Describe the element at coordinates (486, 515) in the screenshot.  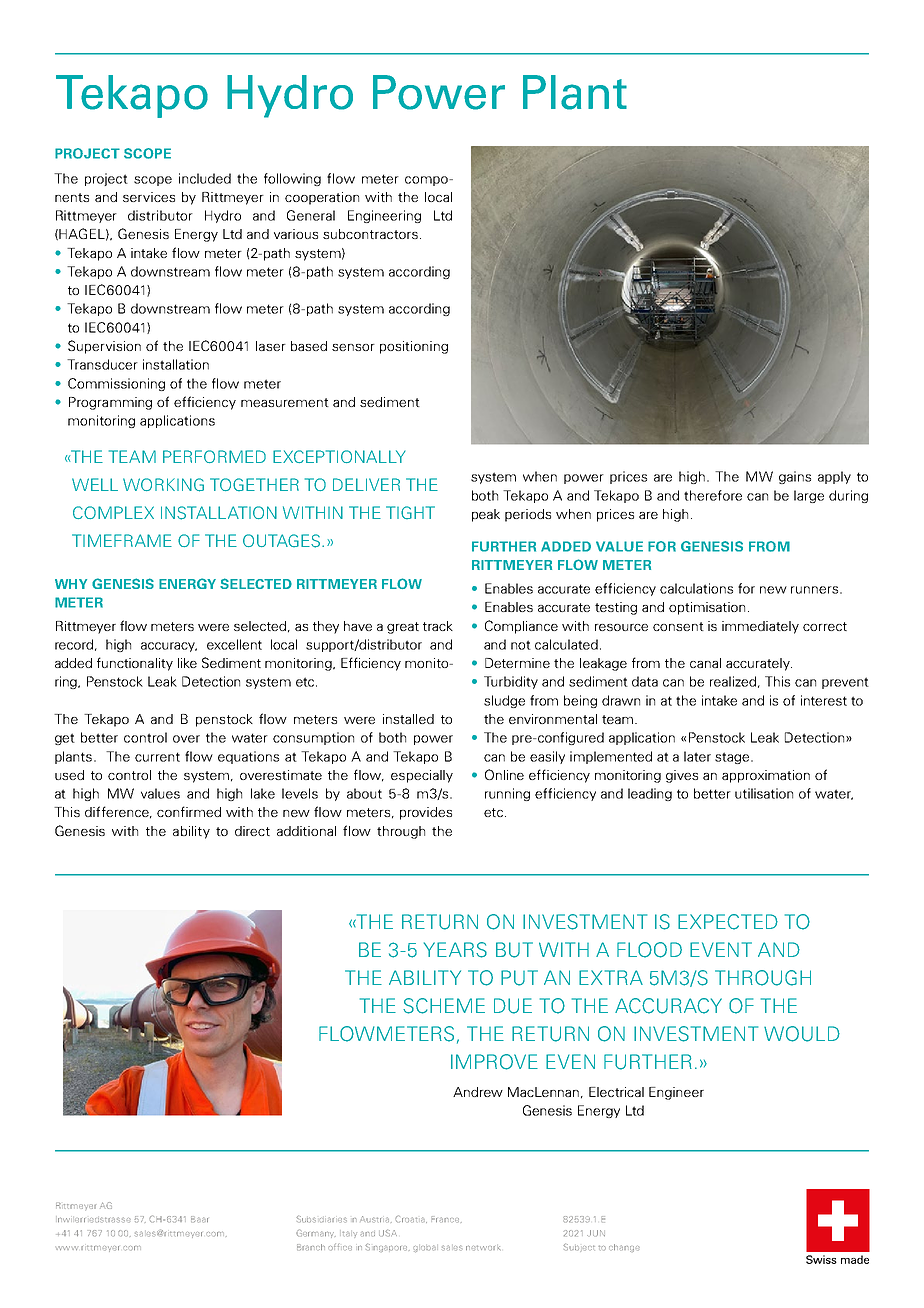
I see `peak` at that location.
